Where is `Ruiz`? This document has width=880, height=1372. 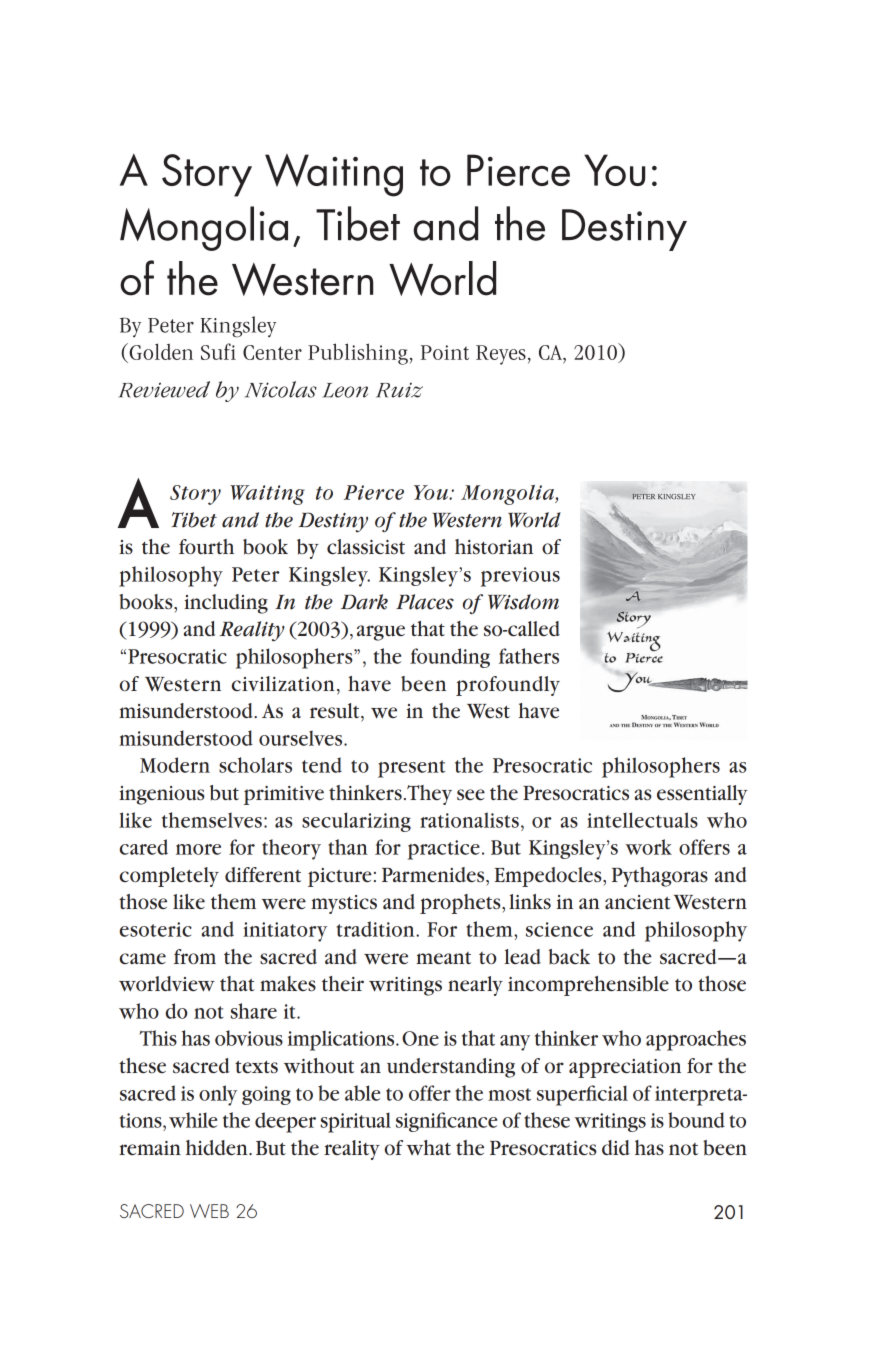 Ruiz is located at coordinates (399, 390).
